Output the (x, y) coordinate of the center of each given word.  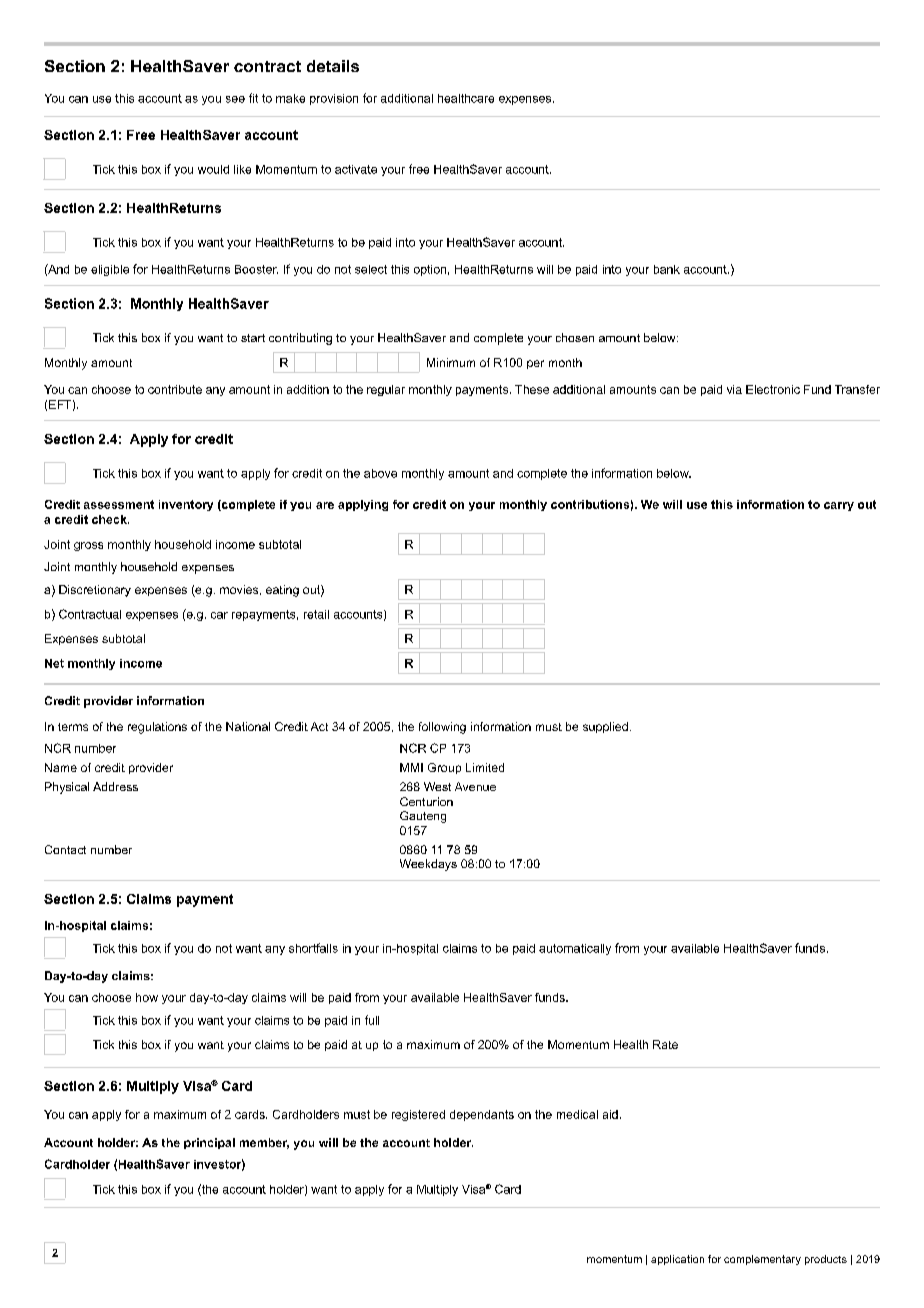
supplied (605, 727)
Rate (665, 1044)
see (235, 99)
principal (209, 1143)
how (147, 997)
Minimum (451, 362)
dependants (482, 1115)
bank (667, 269)
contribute (175, 389)
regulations (157, 728)
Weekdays (428, 865)
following (442, 728)
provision (334, 99)
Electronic (773, 389)
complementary (762, 1260)
